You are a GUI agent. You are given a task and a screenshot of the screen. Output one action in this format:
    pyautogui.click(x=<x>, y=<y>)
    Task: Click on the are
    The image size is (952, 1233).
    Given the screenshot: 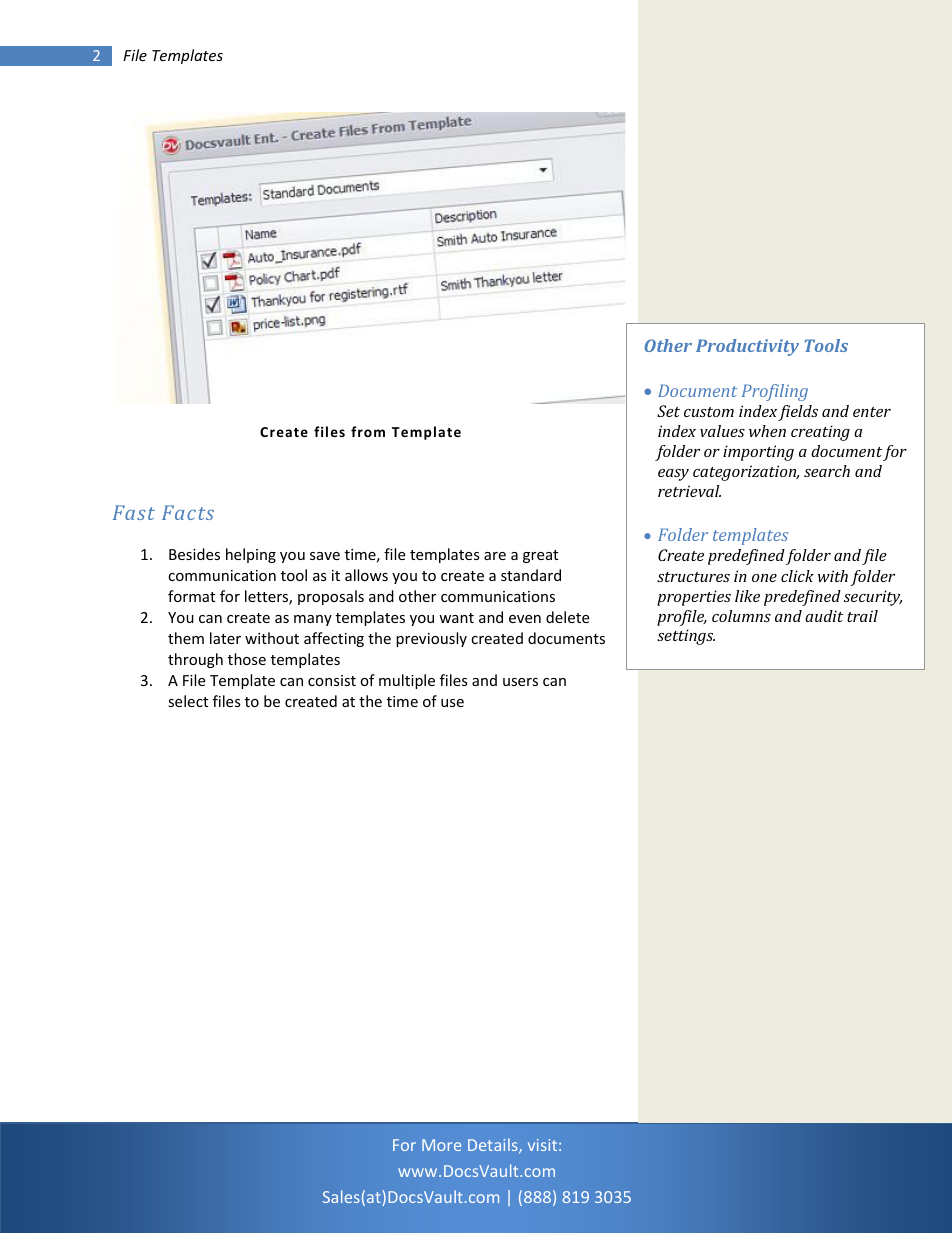 What is the action you would take?
    pyautogui.click(x=495, y=556)
